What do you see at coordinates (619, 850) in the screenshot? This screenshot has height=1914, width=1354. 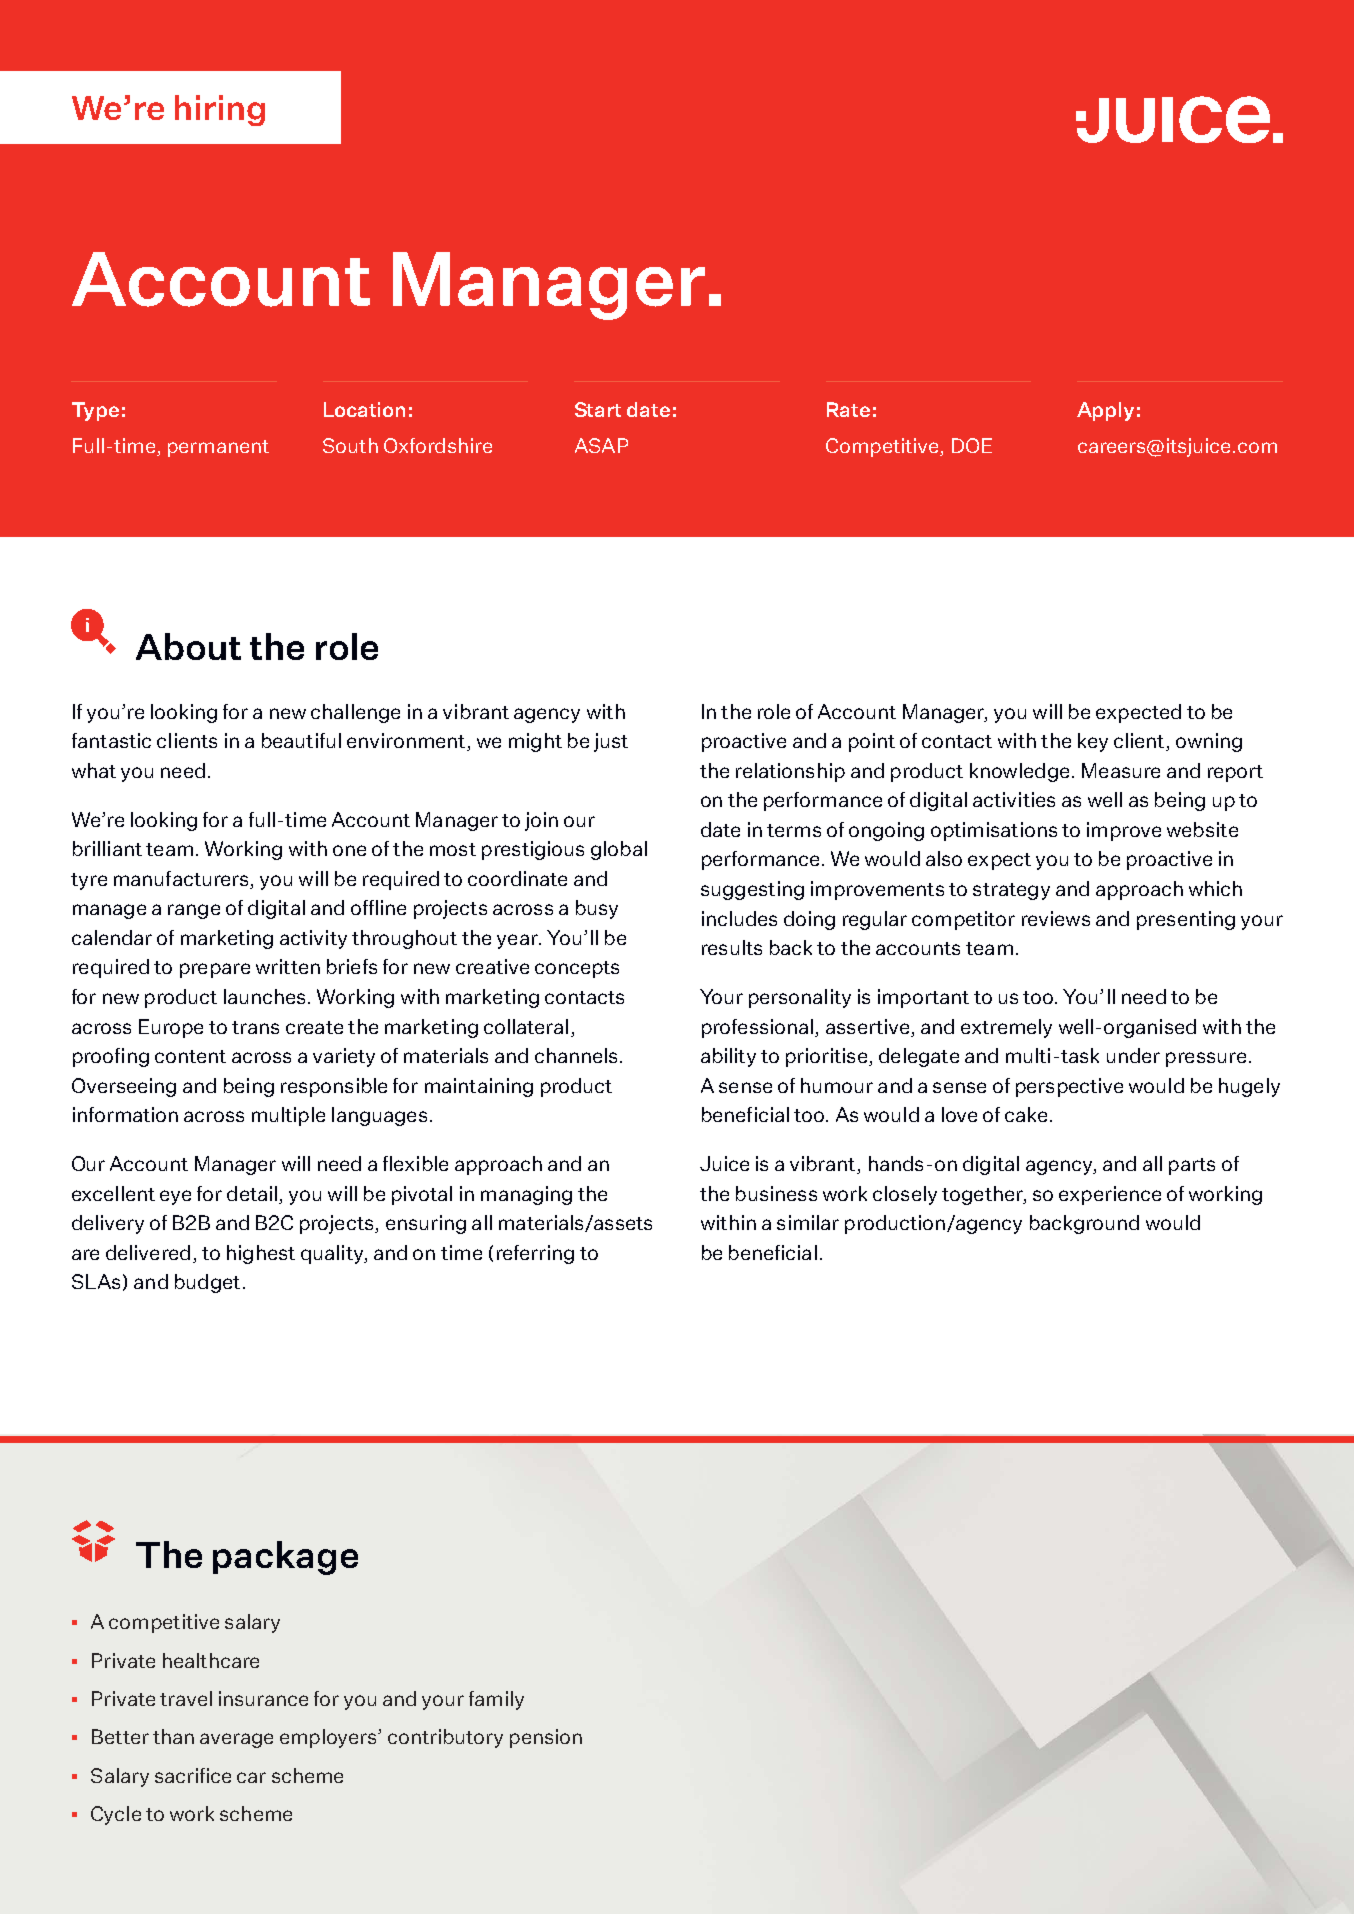 I see `global` at bounding box center [619, 850].
